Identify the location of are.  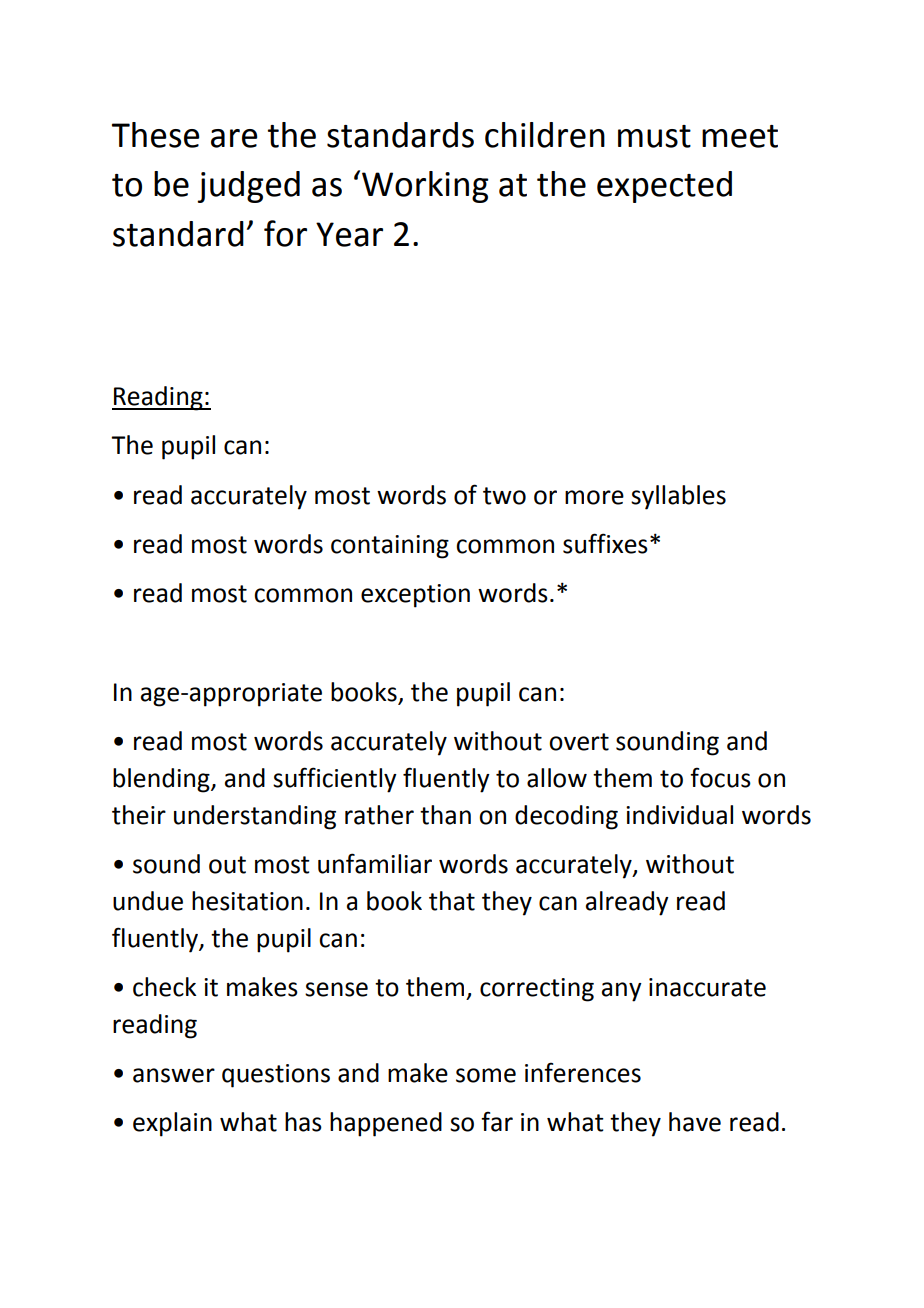
(234, 138).
